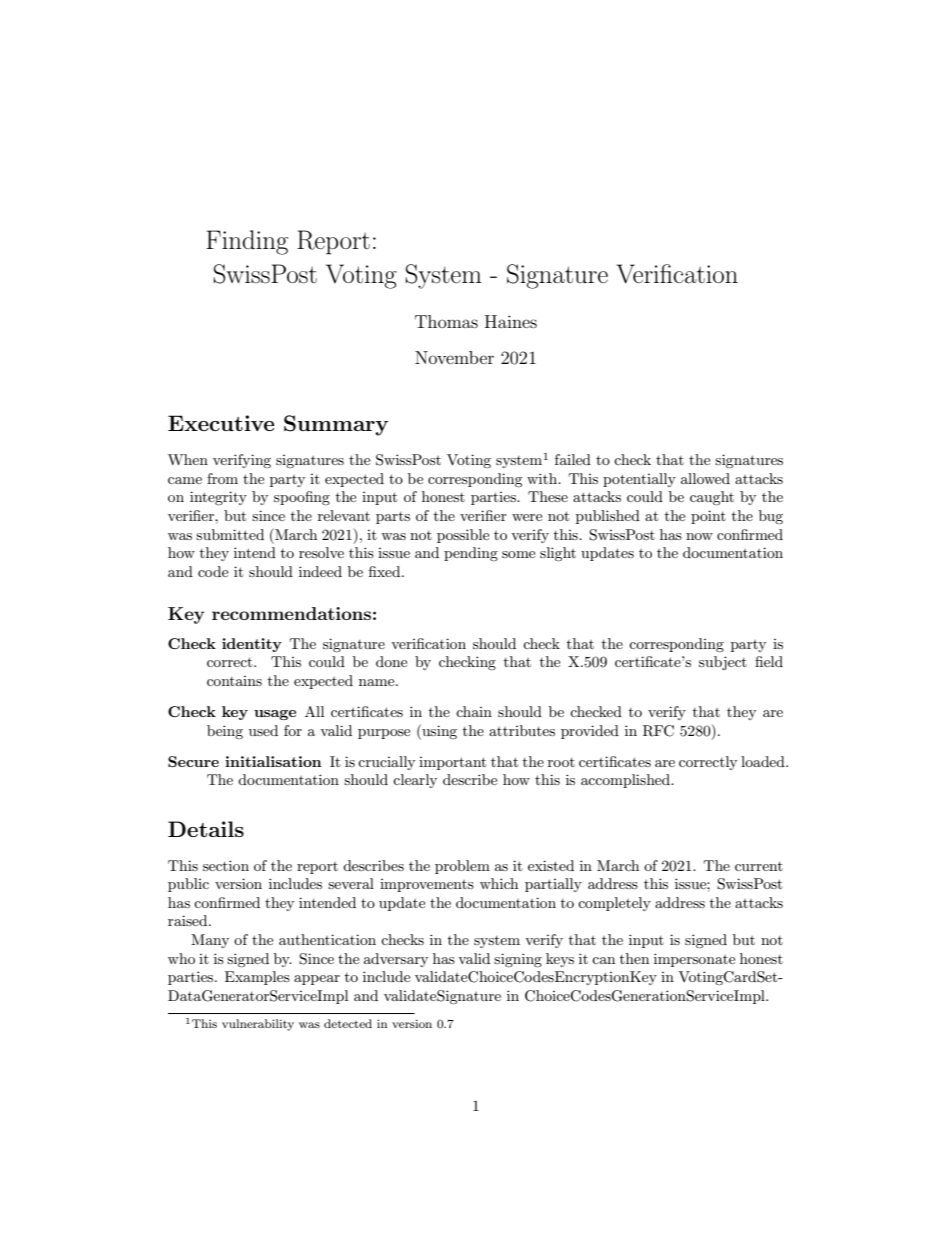 The width and height of the screenshot is (952, 1233). What do you see at coordinates (705, 478) in the screenshot?
I see `allowed` at bounding box center [705, 478].
